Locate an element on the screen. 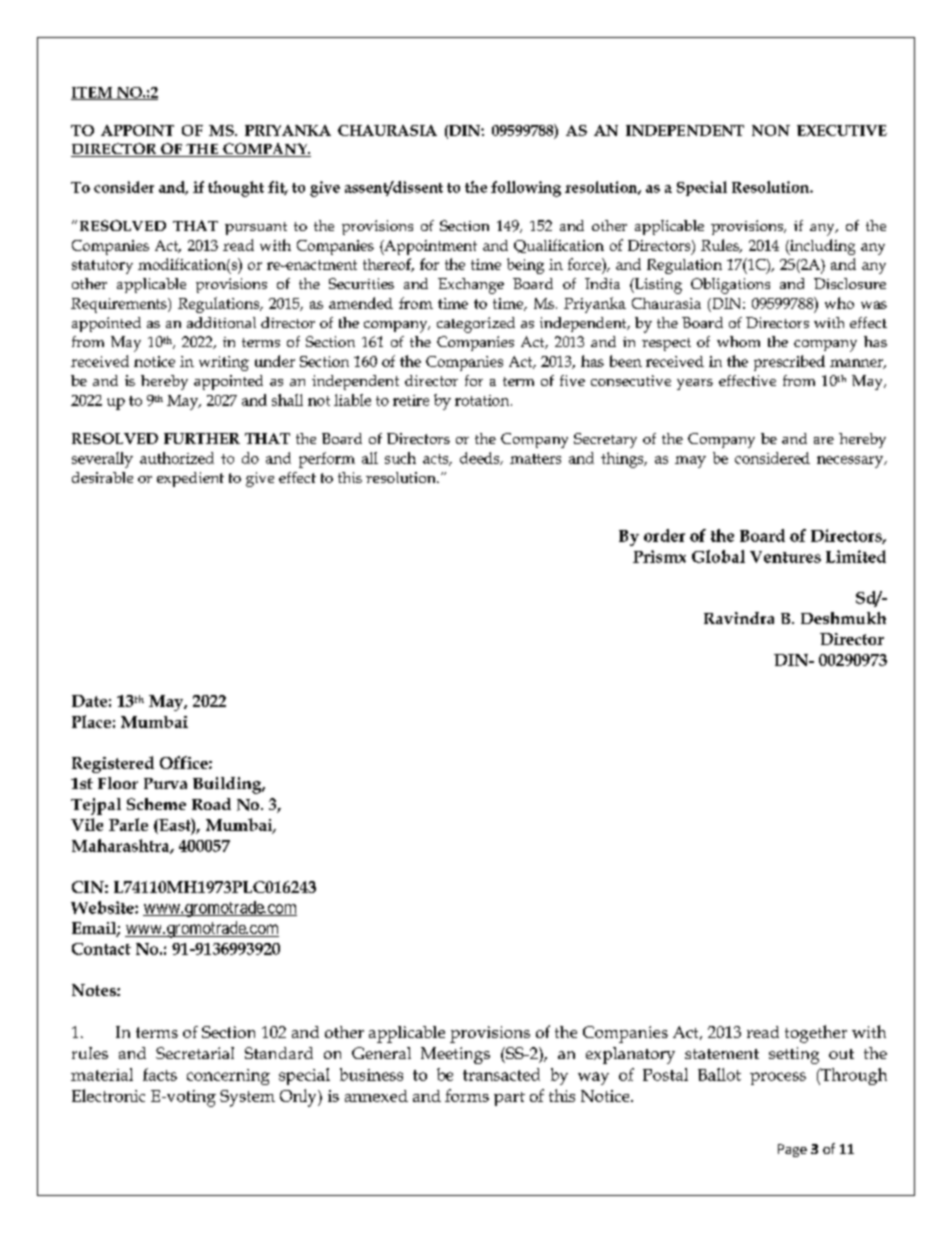  System is located at coordinates (247, 1098).
